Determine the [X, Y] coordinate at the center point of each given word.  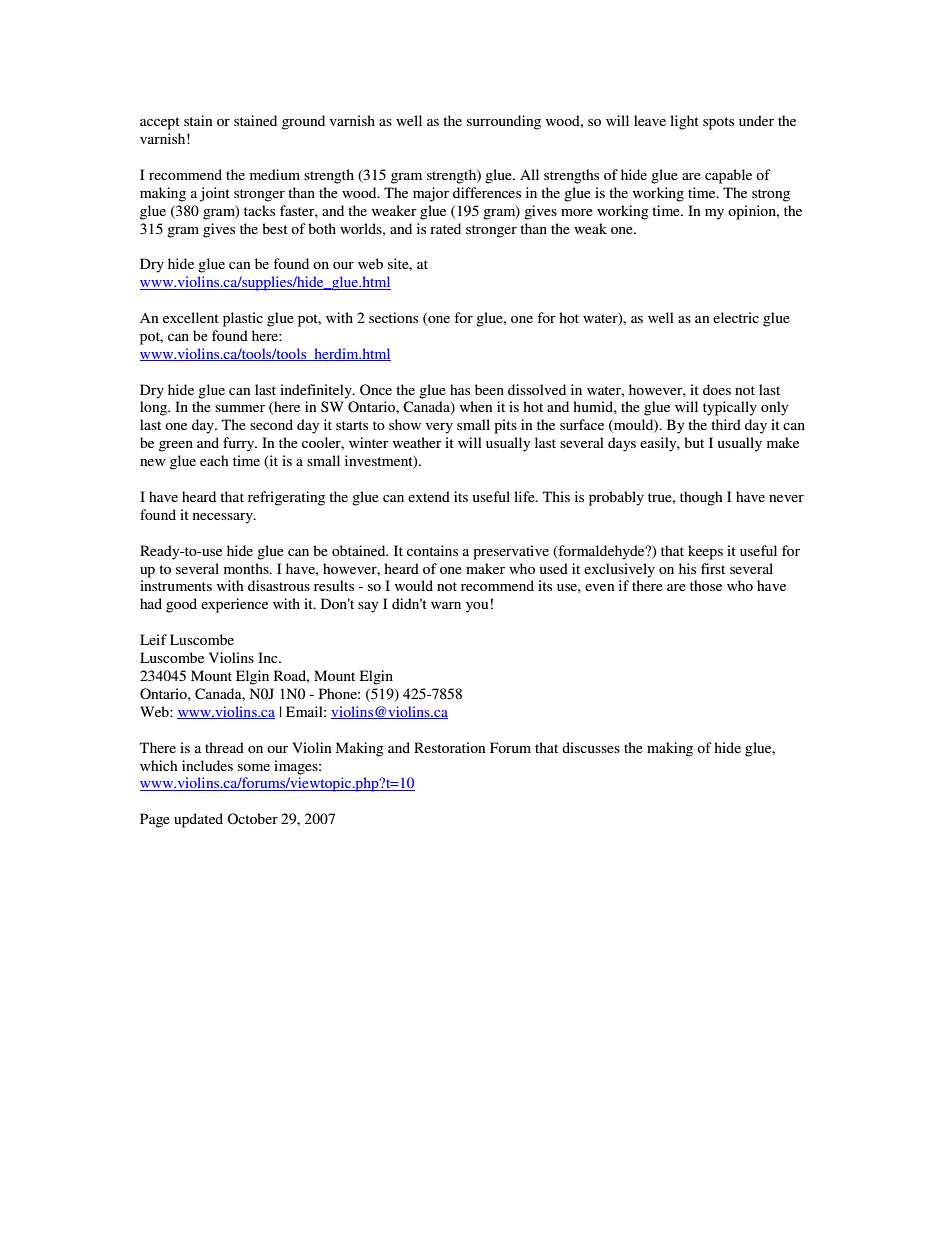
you [477, 607]
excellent [191, 317]
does [717, 389]
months [247, 568]
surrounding [504, 122]
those [706, 585]
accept [160, 123]
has [460, 389]
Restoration [449, 747]
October [252, 818]
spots [718, 123]
